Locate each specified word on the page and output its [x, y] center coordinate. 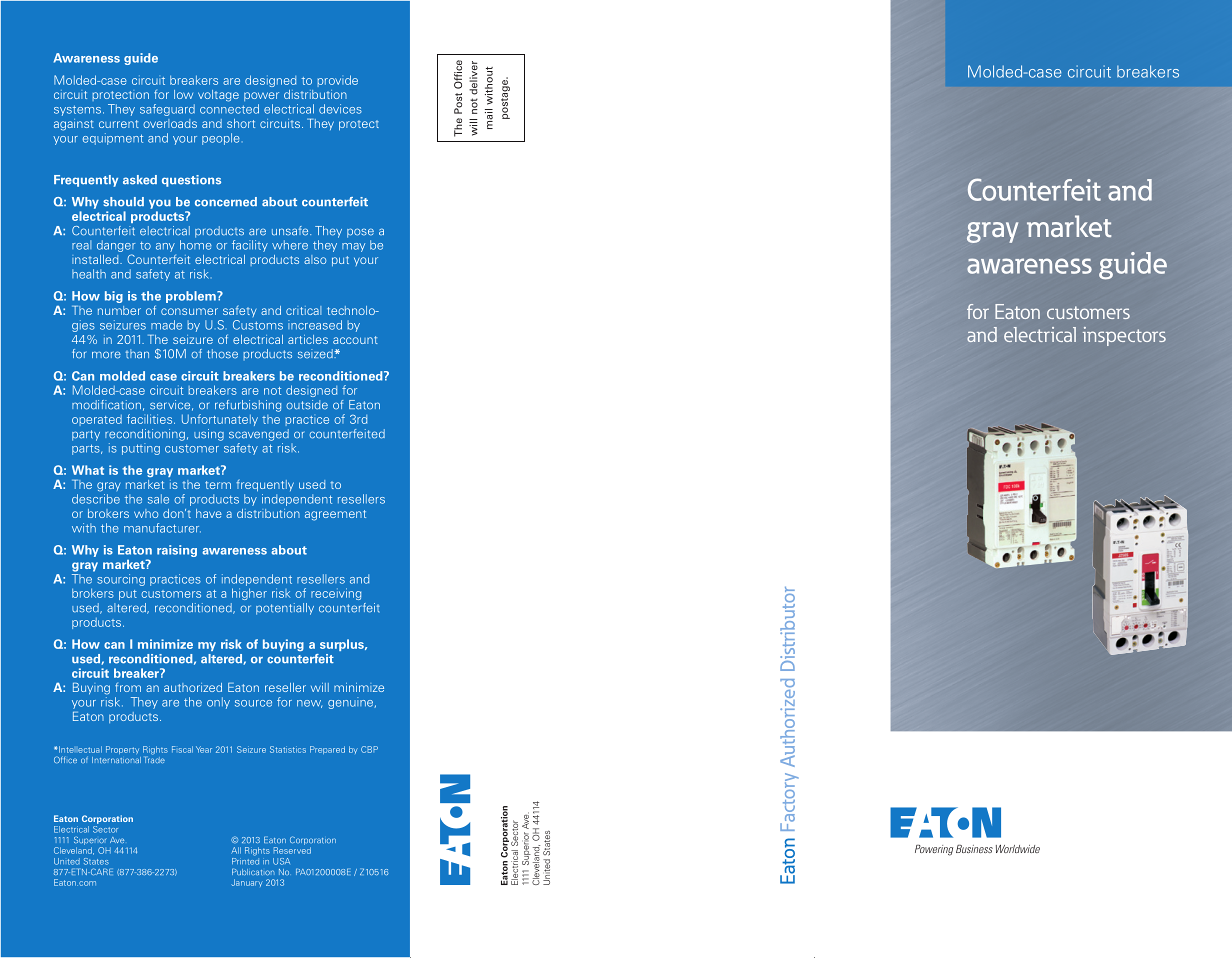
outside [307, 405]
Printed [245, 860]
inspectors [1124, 336]
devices [340, 109]
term [218, 485]
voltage [218, 96]
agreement [335, 515]
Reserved [292, 850]
